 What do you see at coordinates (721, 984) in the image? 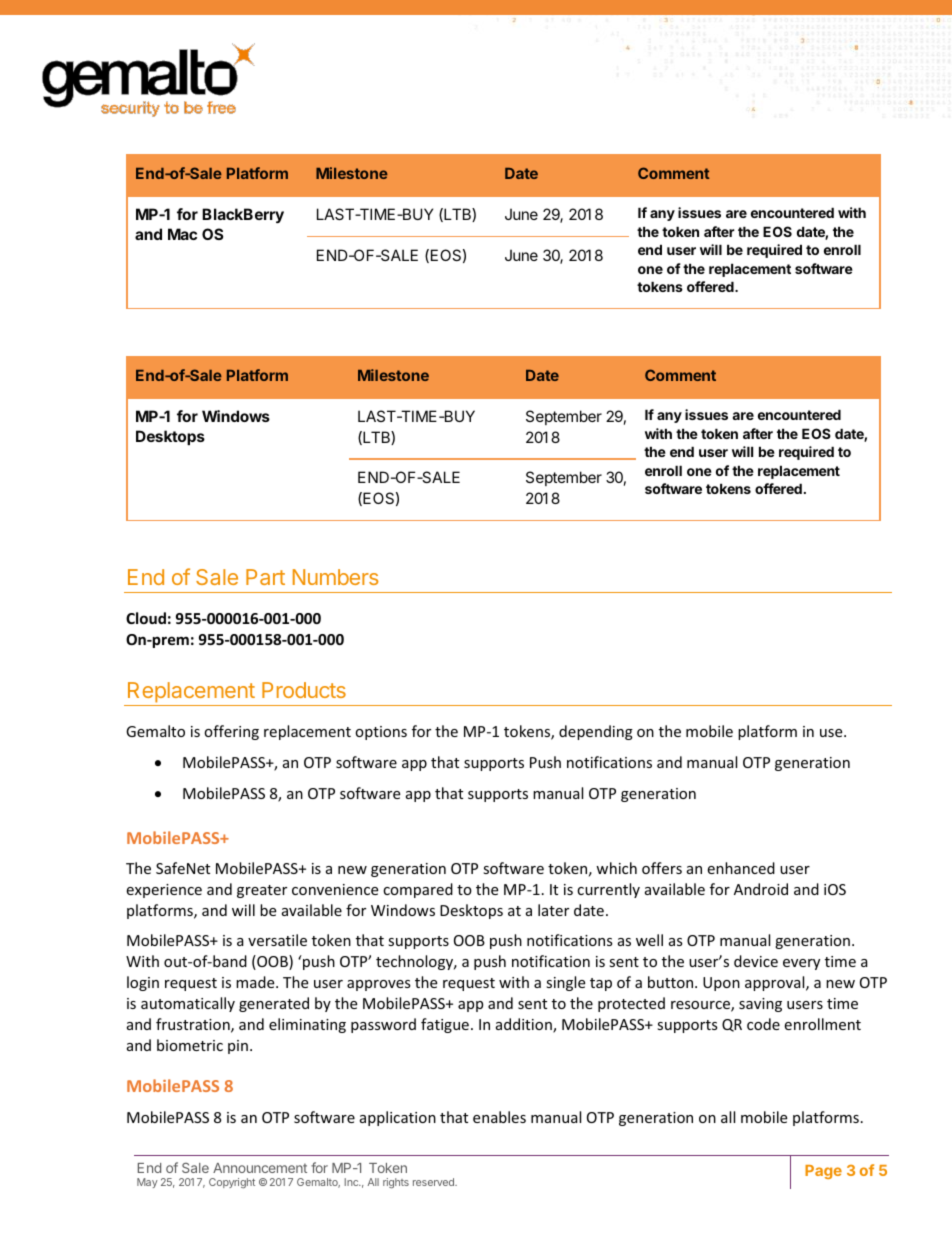
I see `Upon` at bounding box center [721, 984].
